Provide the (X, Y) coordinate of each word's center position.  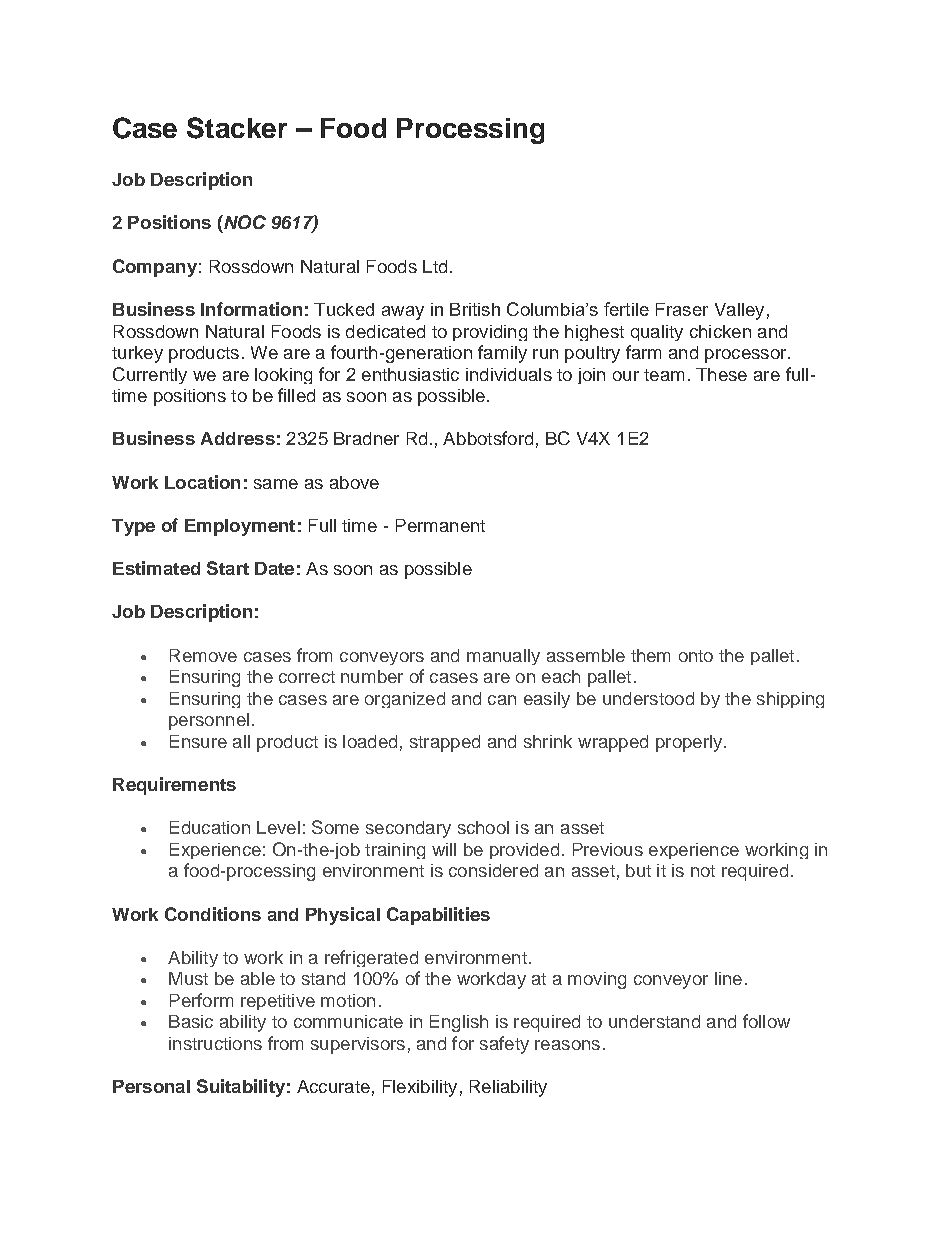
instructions (215, 1043)
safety (504, 1045)
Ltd (435, 266)
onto (696, 656)
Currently (150, 375)
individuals (509, 374)
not (703, 871)
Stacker (237, 128)
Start (228, 568)
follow (766, 1021)
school (483, 827)
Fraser (682, 309)
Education (210, 827)
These (721, 374)
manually (503, 657)
